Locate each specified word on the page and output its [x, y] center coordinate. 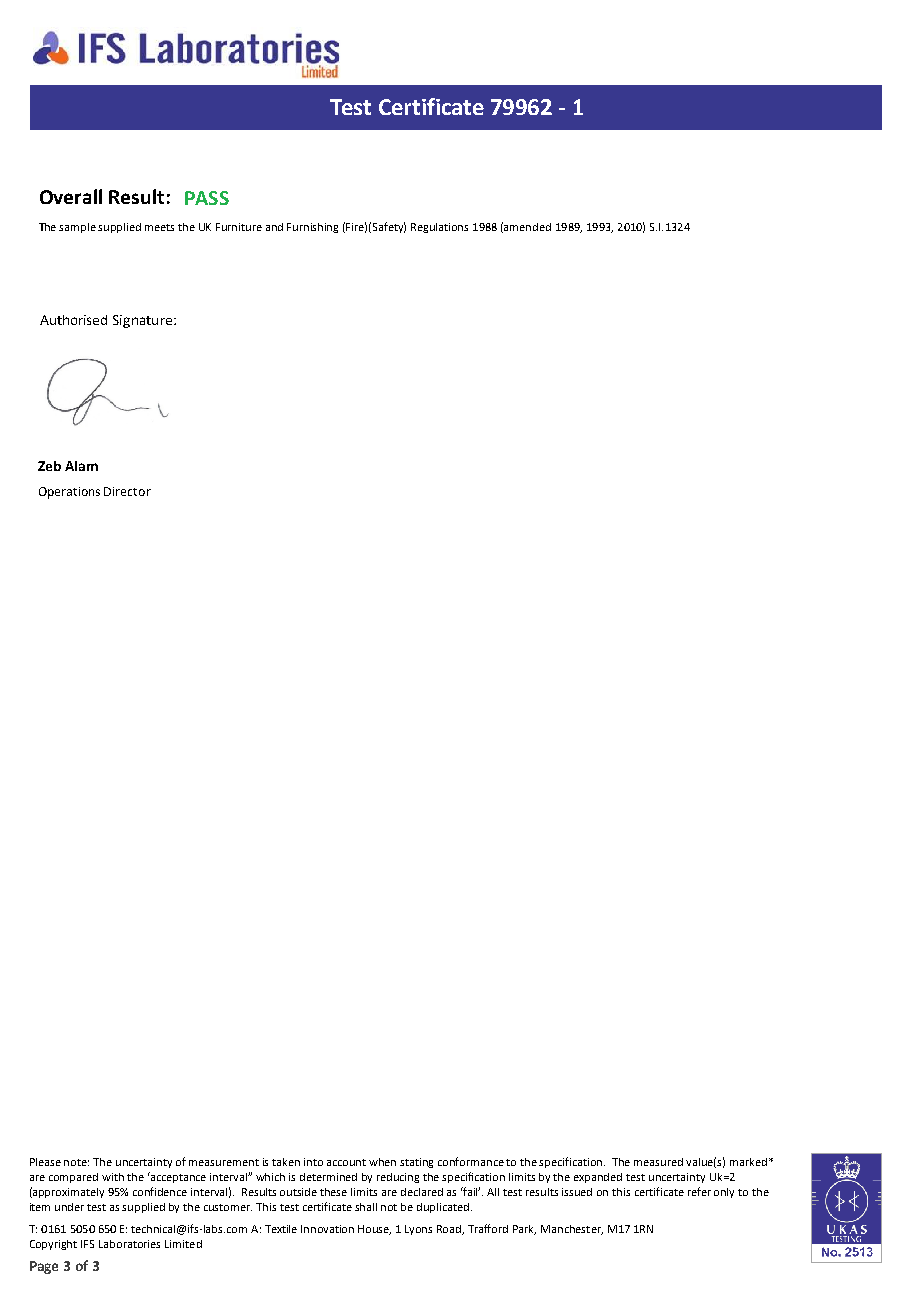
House [374, 1230]
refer [699, 1191]
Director [127, 491]
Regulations [439, 228]
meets [159, 227]
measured [658, 1162]
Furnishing [312, 228]
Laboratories [129, 1244]
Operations [69, 493]
